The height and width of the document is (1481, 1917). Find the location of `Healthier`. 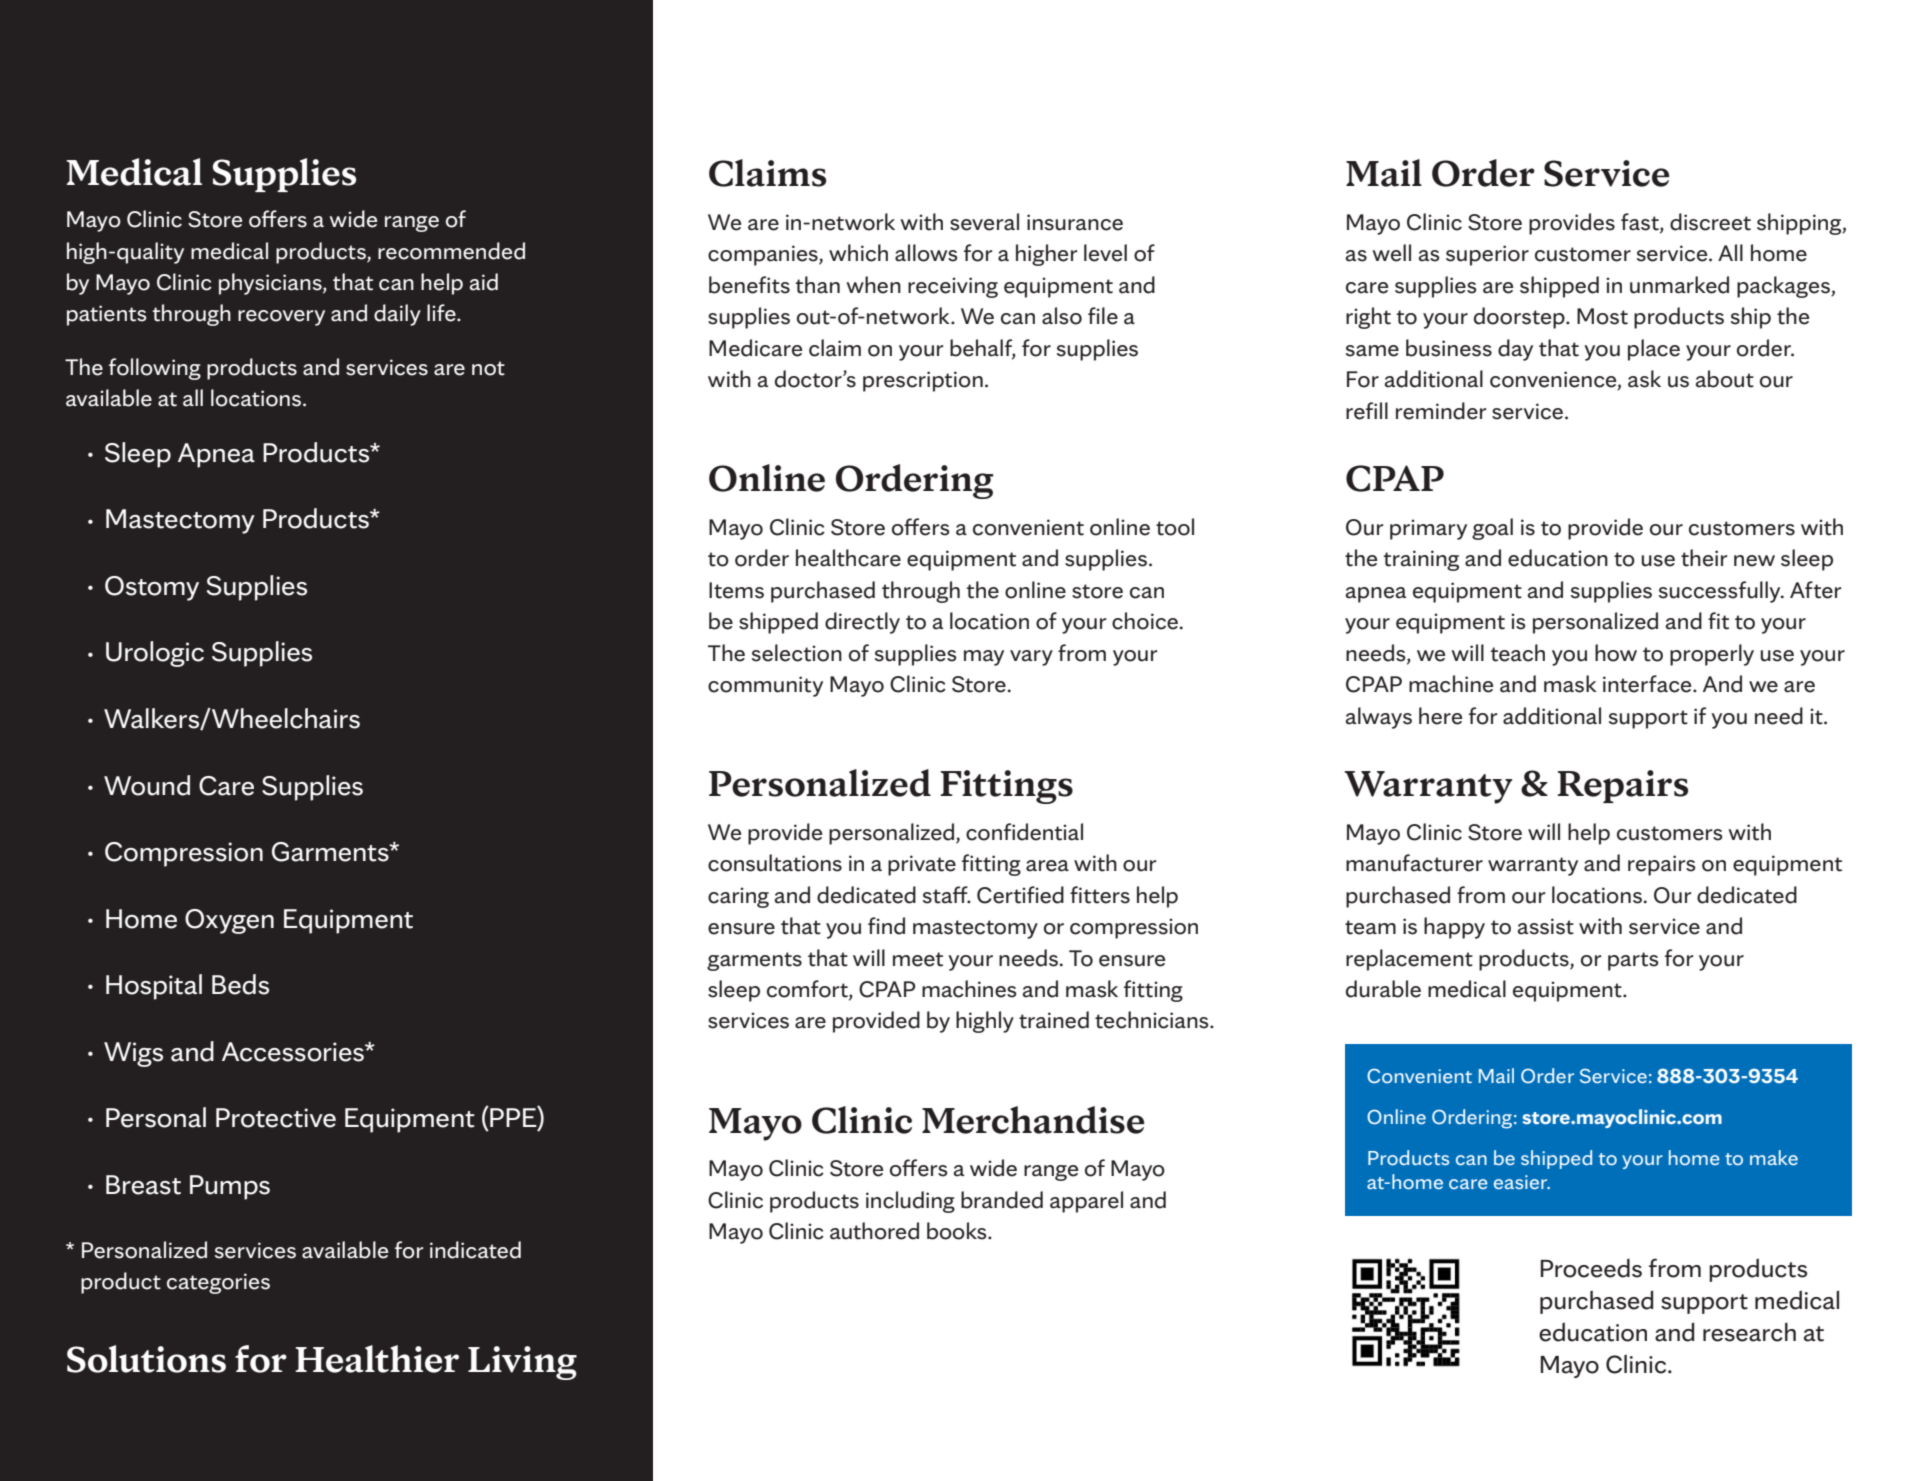

Healthier is located at coordinates (377, 1359).
